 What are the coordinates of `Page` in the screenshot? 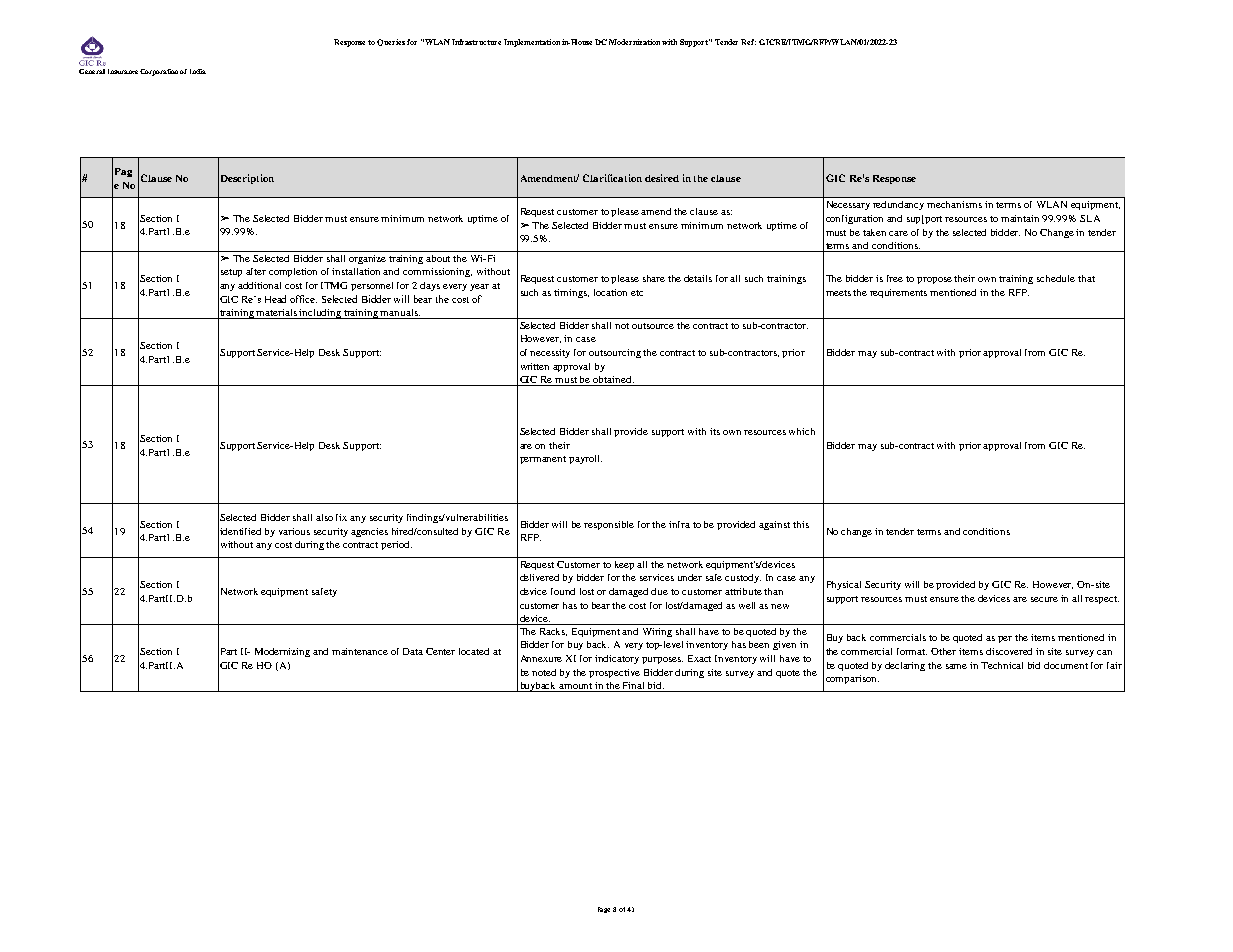 It's located at (604, 910).
